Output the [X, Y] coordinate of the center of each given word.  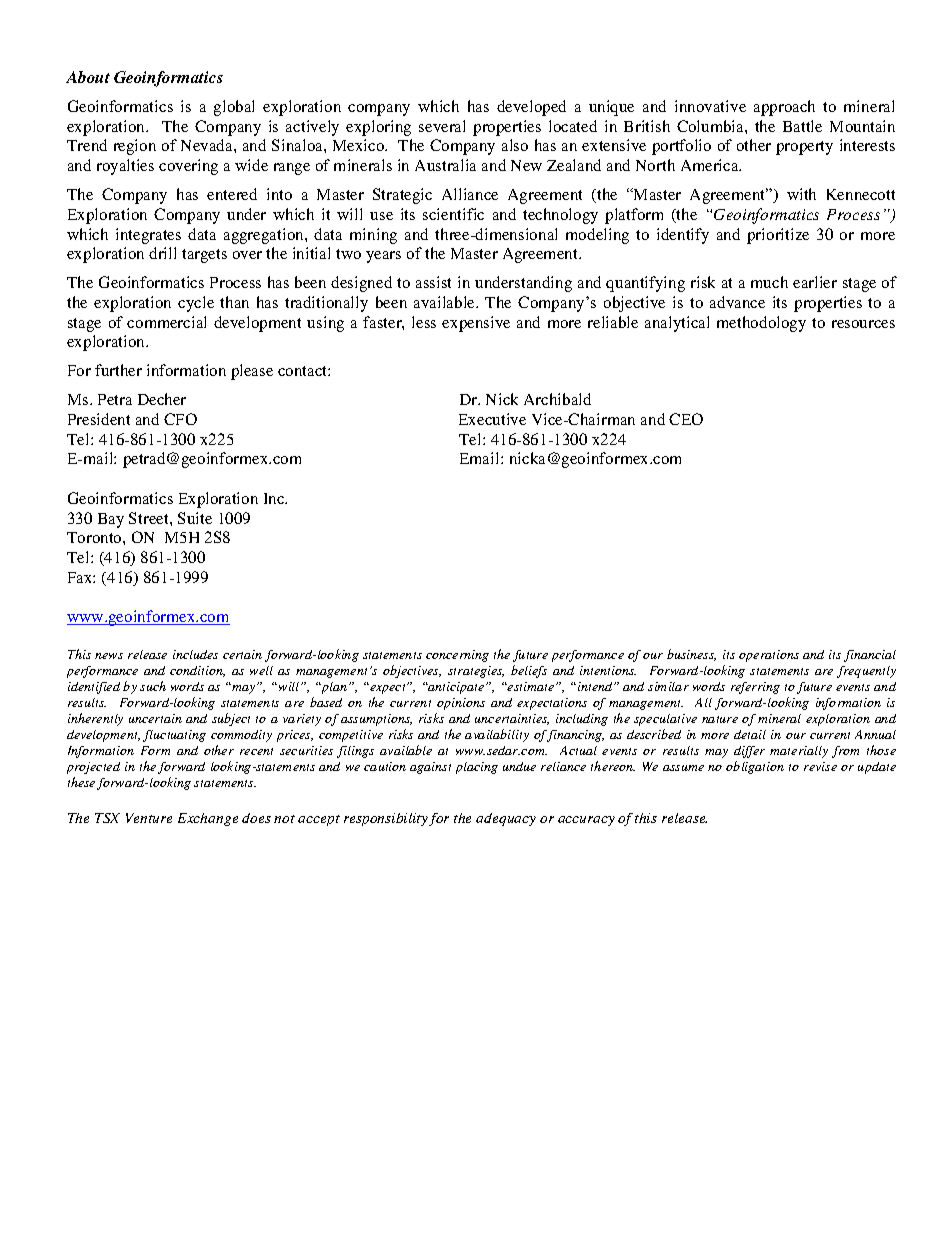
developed [531, 108]
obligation [755, 767]
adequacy [506, 819]
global [234, 108]
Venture [149, 818]
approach [784, 108]
